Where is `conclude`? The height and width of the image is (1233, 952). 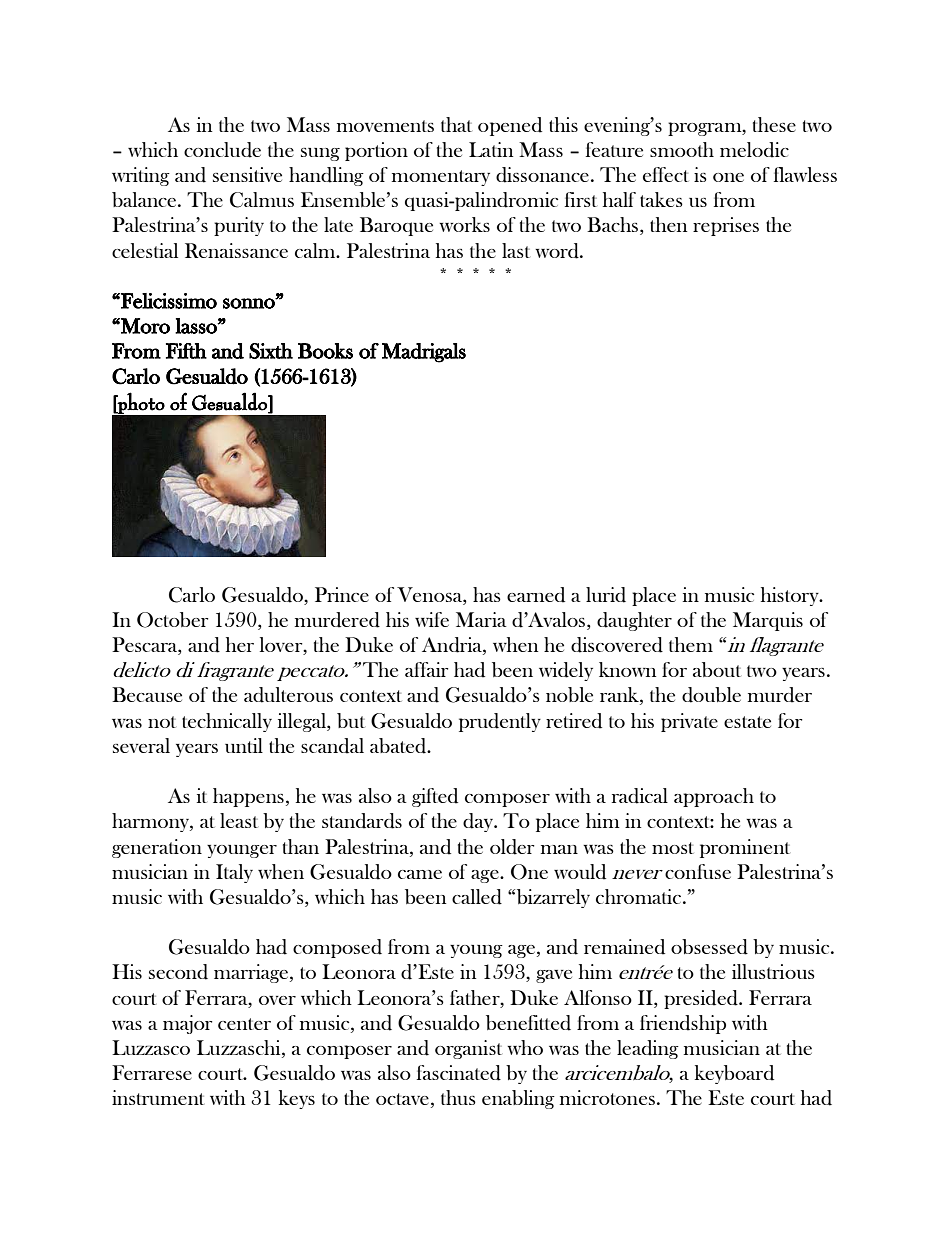 conclude is located at coordinates (222, 150).
